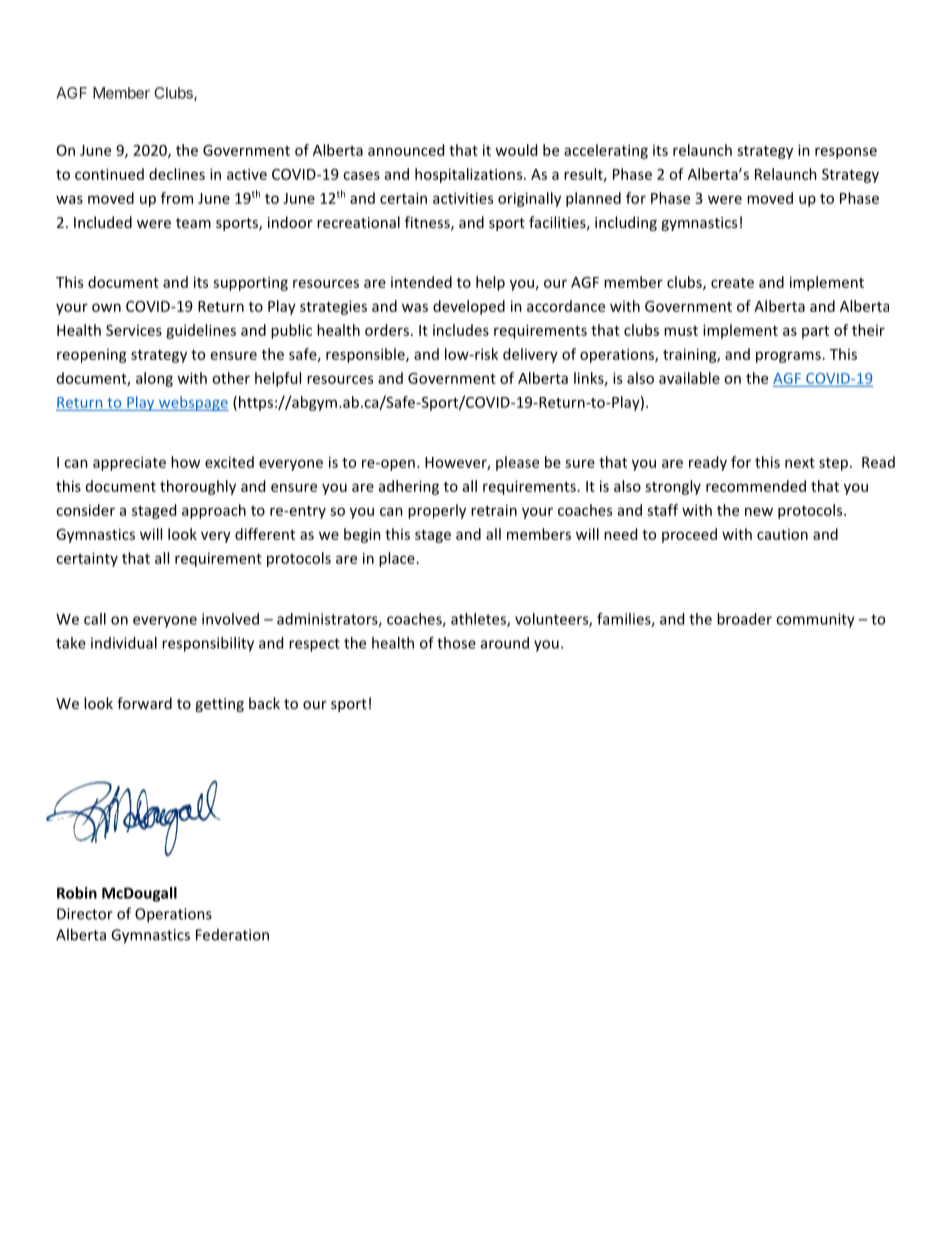  What do you see at coordinates (177, 174) in the image?
I see `declines` at bounding box center [177, 174].
